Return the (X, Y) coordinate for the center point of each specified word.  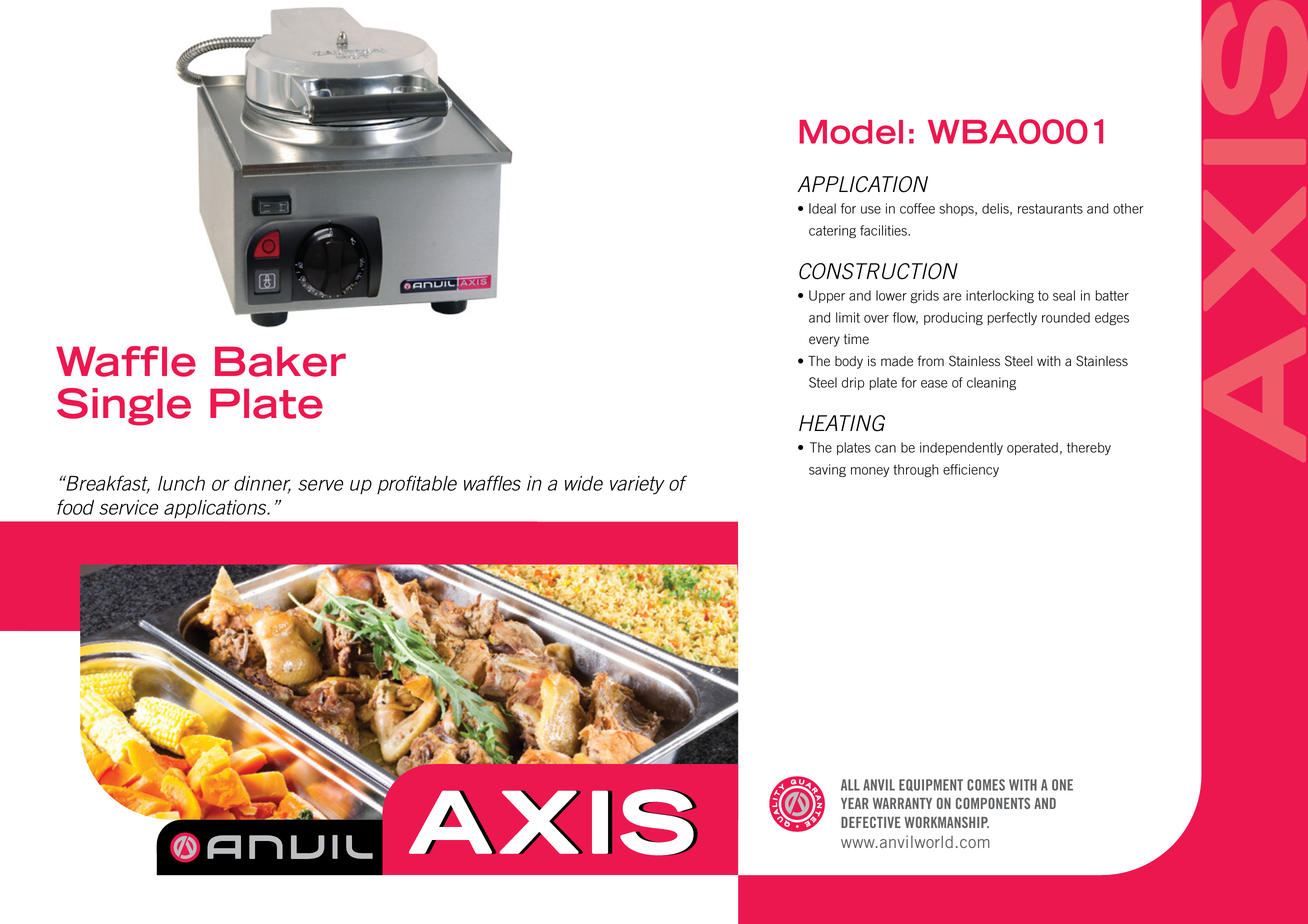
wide (584, 483)
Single (124, 407)
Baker (280, 361)
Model (851, 132)
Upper (827, 296)
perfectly (1012, 318)
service (128, 507)
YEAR (855, 803)
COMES (986, 785)
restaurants (1050, 209)
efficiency (971, 470)
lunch (181, 483)
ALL (850, 785)
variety (637, 485)
